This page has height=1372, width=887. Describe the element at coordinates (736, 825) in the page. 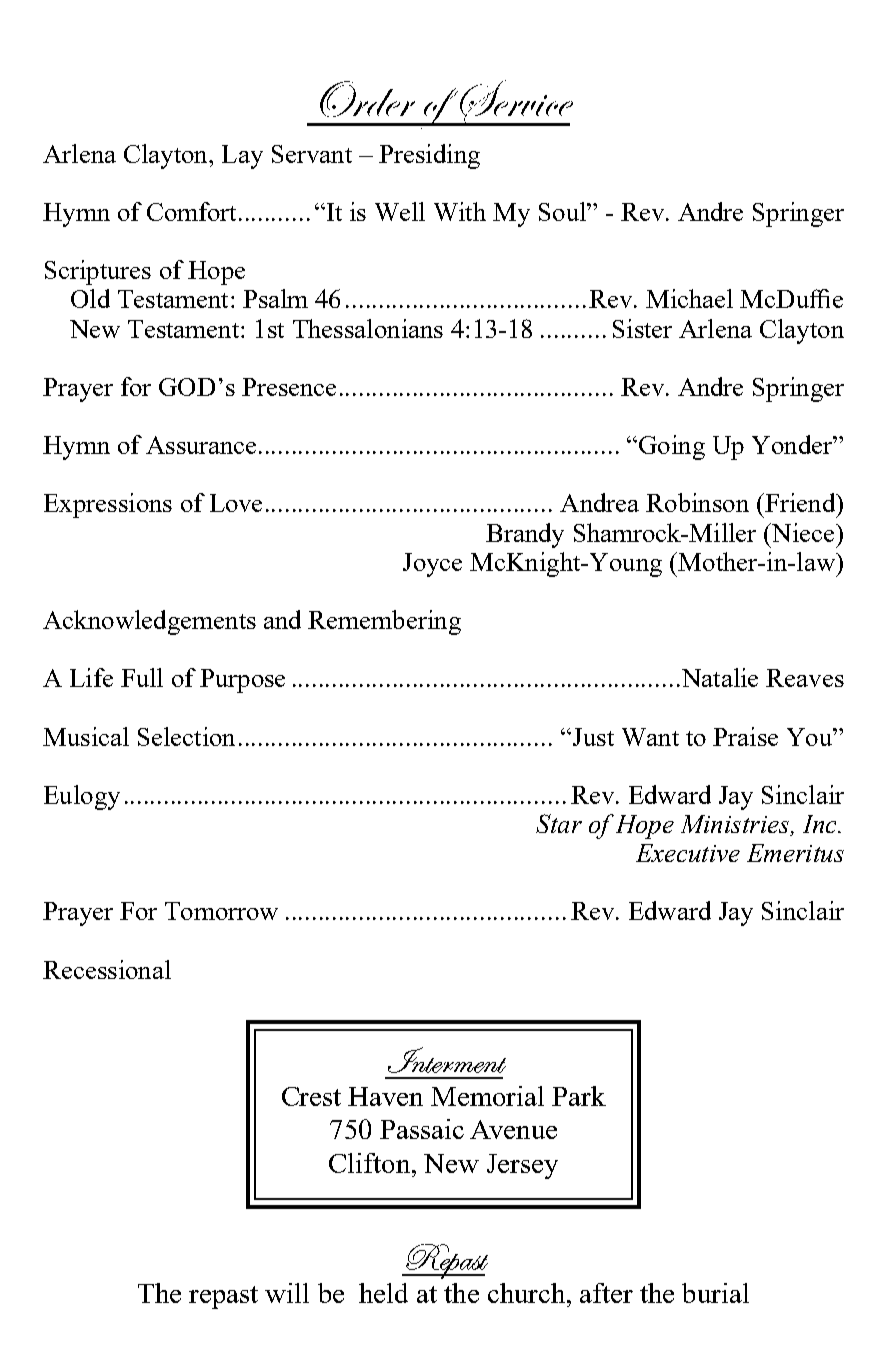

I see `Ministries` at that location.
